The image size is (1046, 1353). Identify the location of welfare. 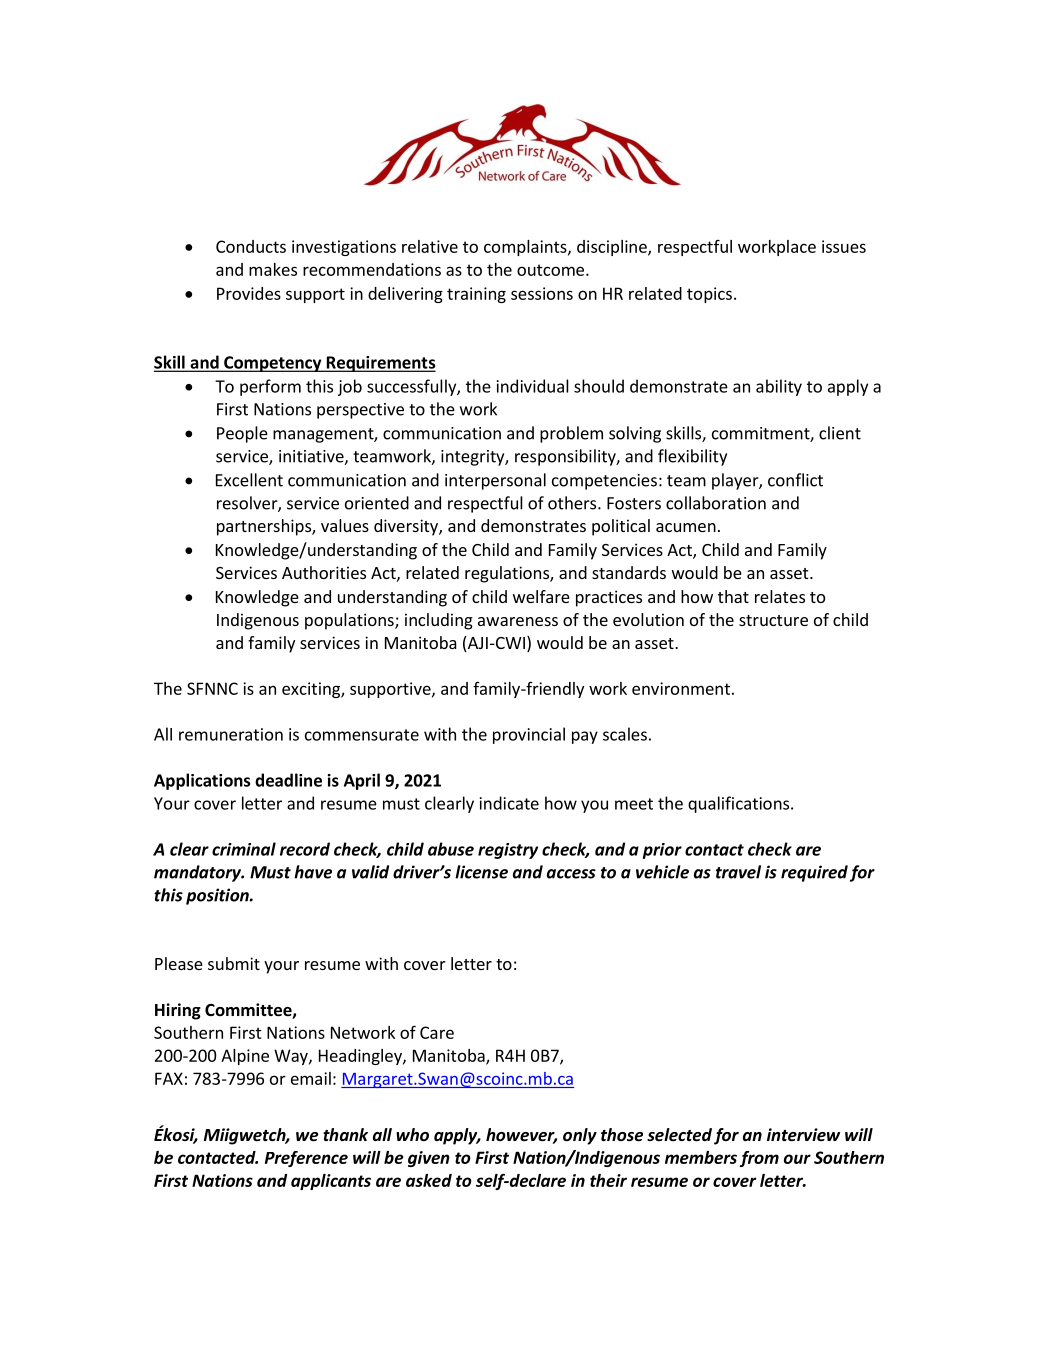
(541, 596).
